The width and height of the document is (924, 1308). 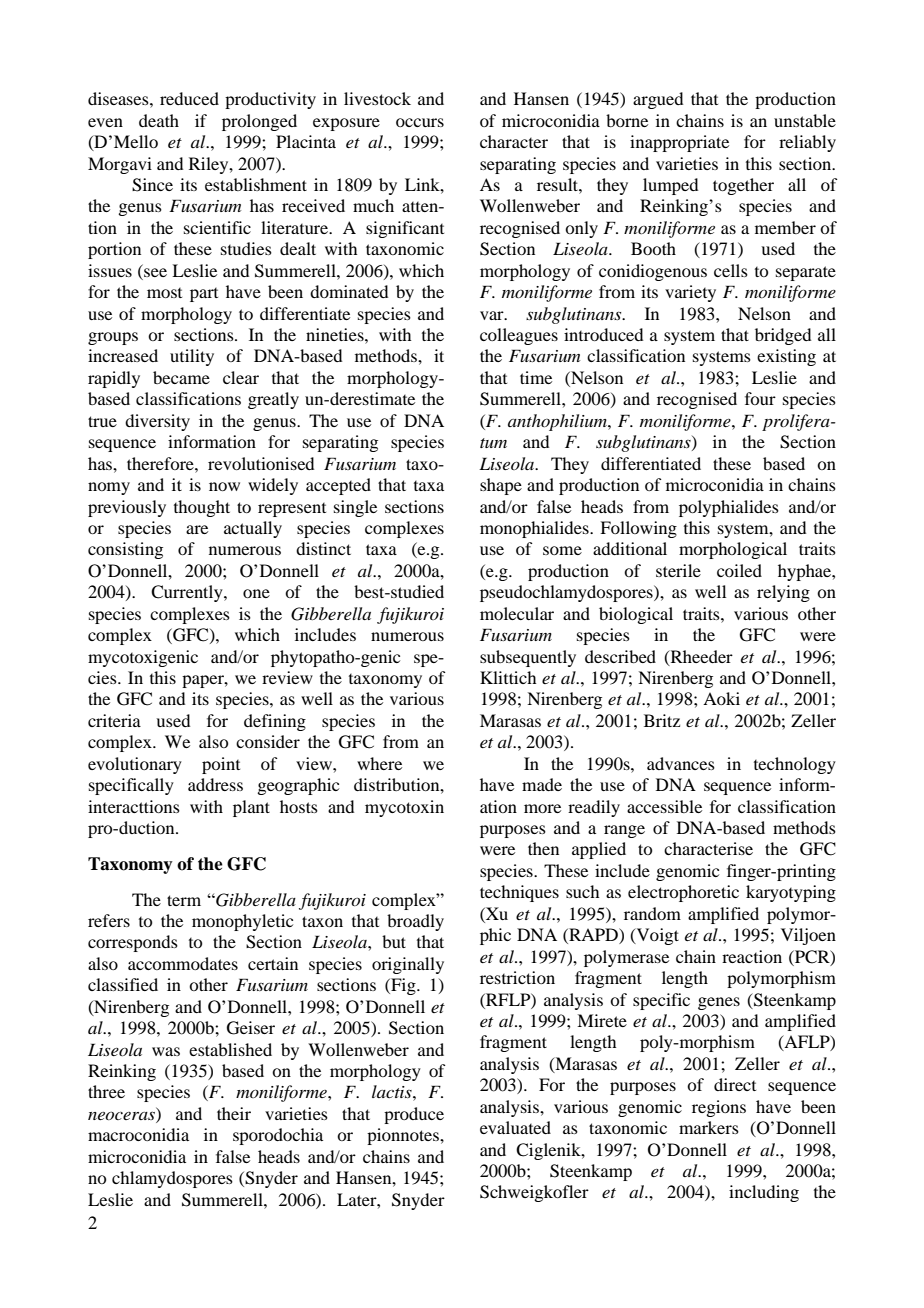 What do you see at coordinates (536, 377) in the document?
I see `time` at bounding box center [536, 377].
